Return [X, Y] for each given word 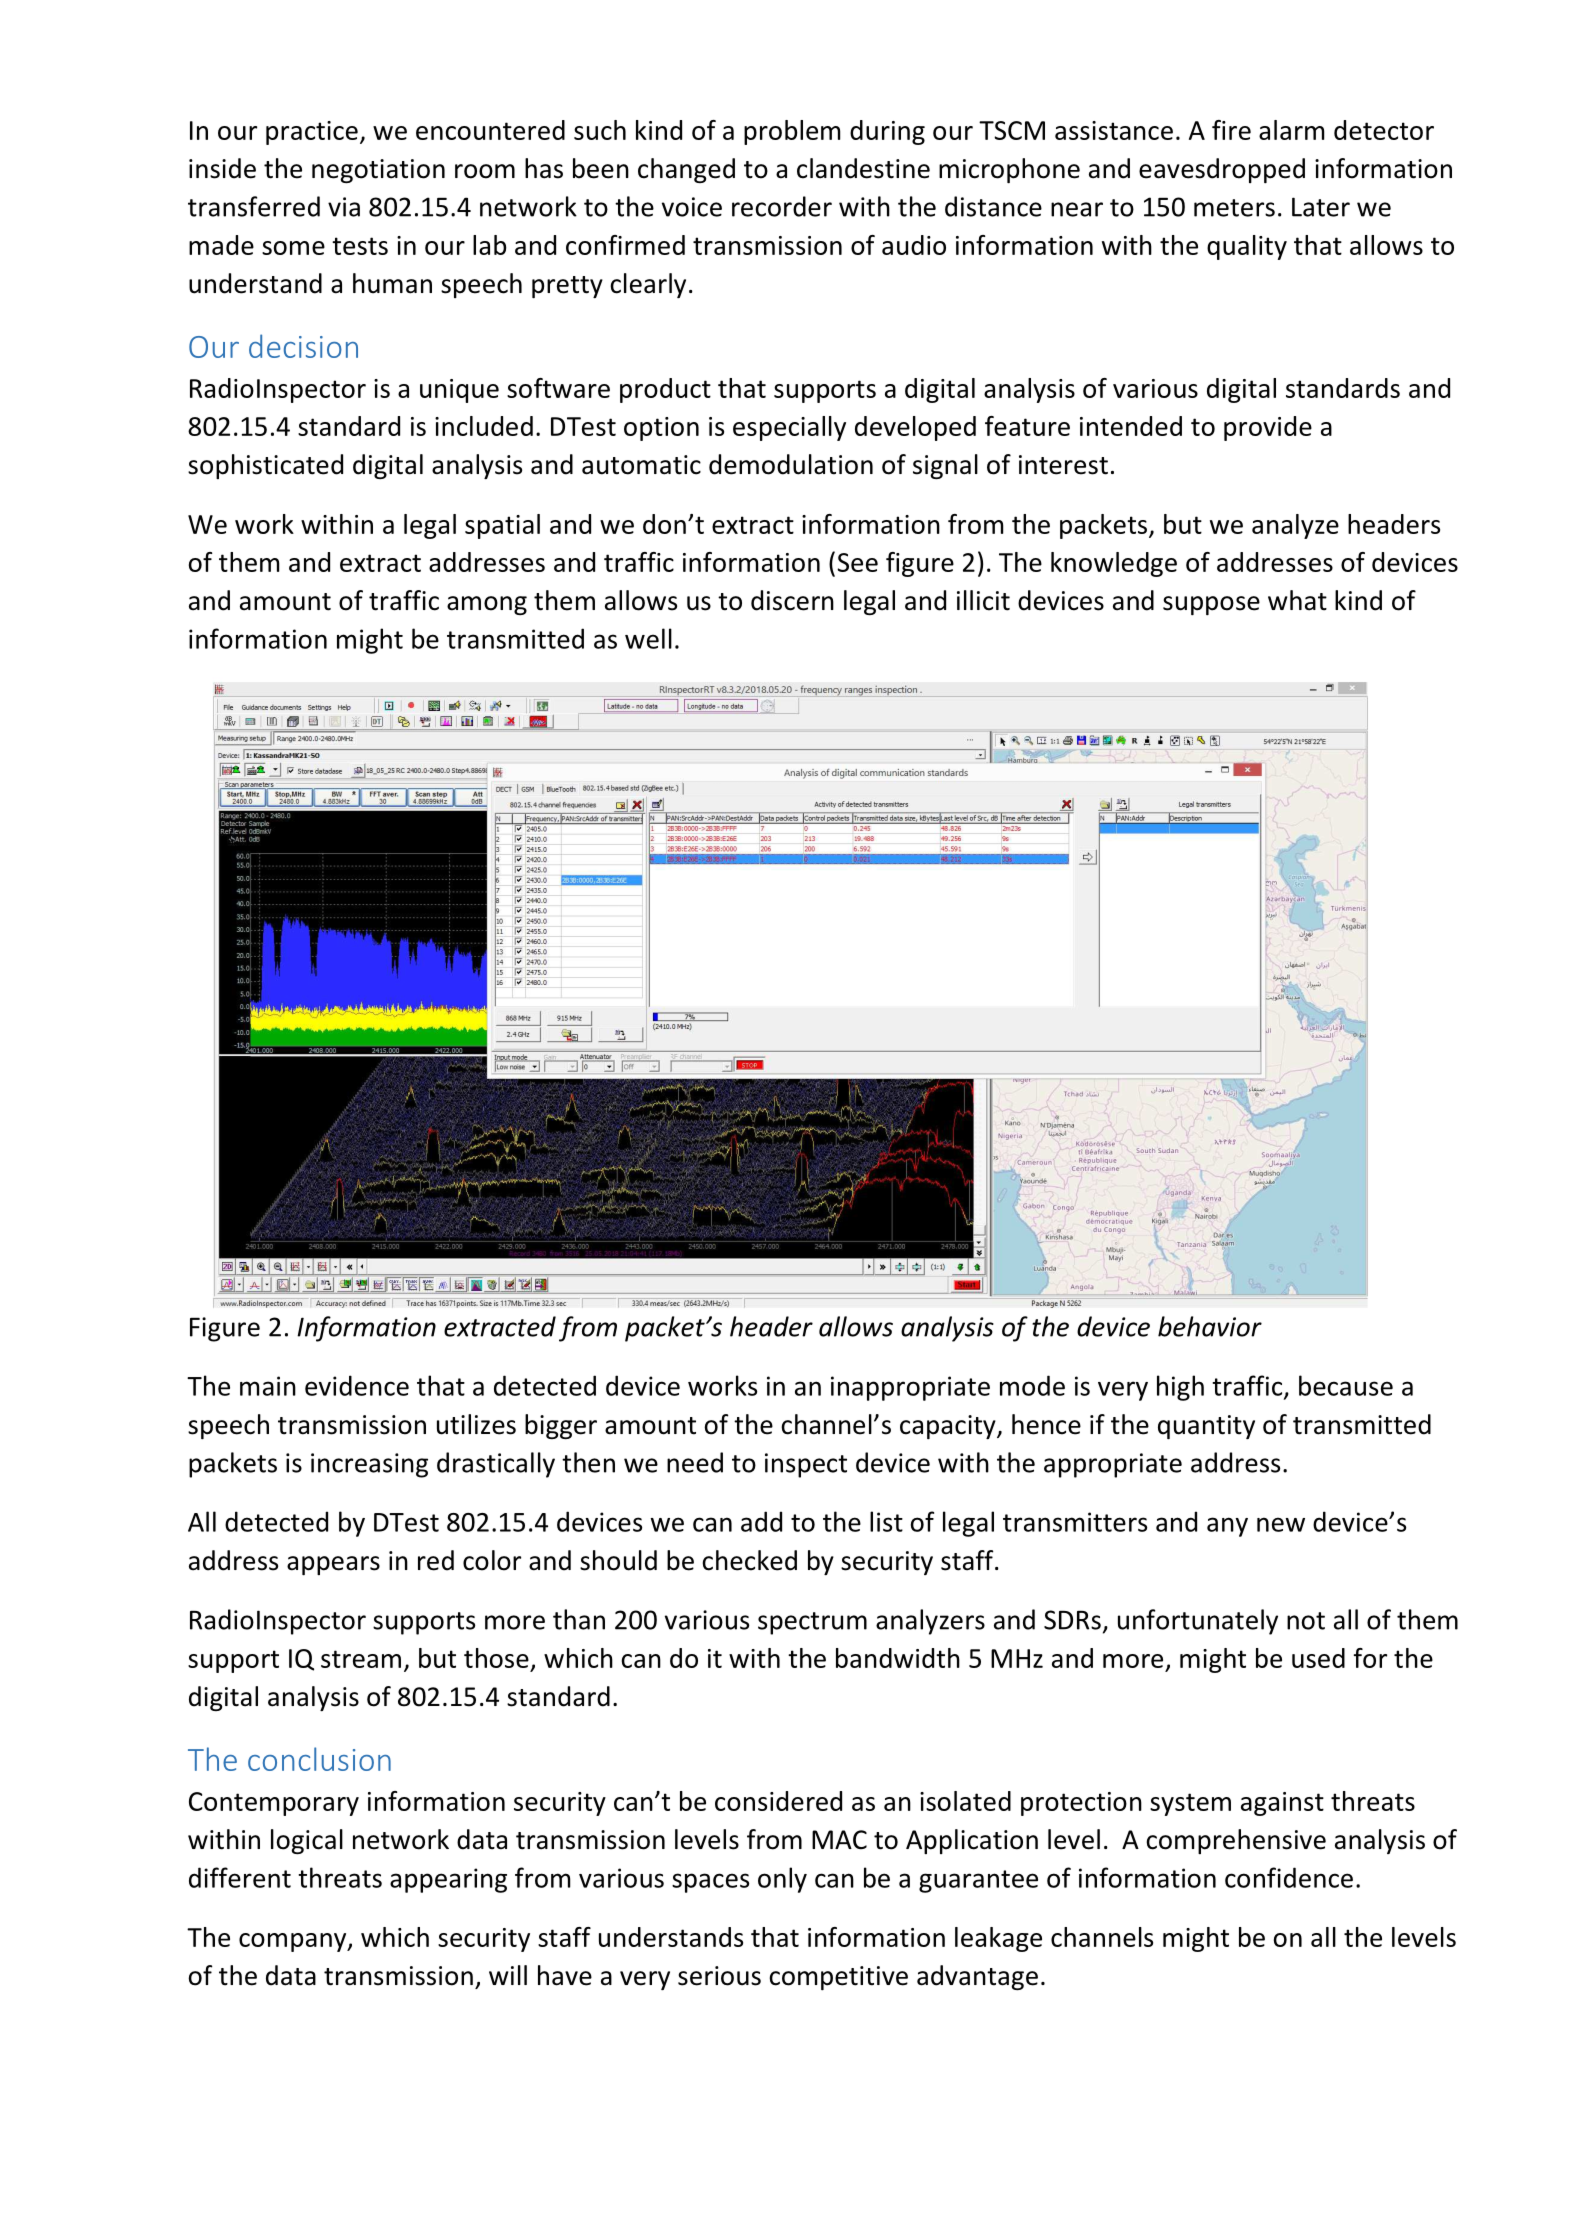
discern [792, 600]
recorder [782, 206]
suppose [1211, 605]
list [886, 1521]
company [294, 1942]
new [1281, 1524]
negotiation [378, 171]
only [782, 1880]
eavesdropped [1222, 170]
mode [1032, 1385]
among [487, 605]
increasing [369, 1465]
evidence [357, 1385]
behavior [1210, 1326]
